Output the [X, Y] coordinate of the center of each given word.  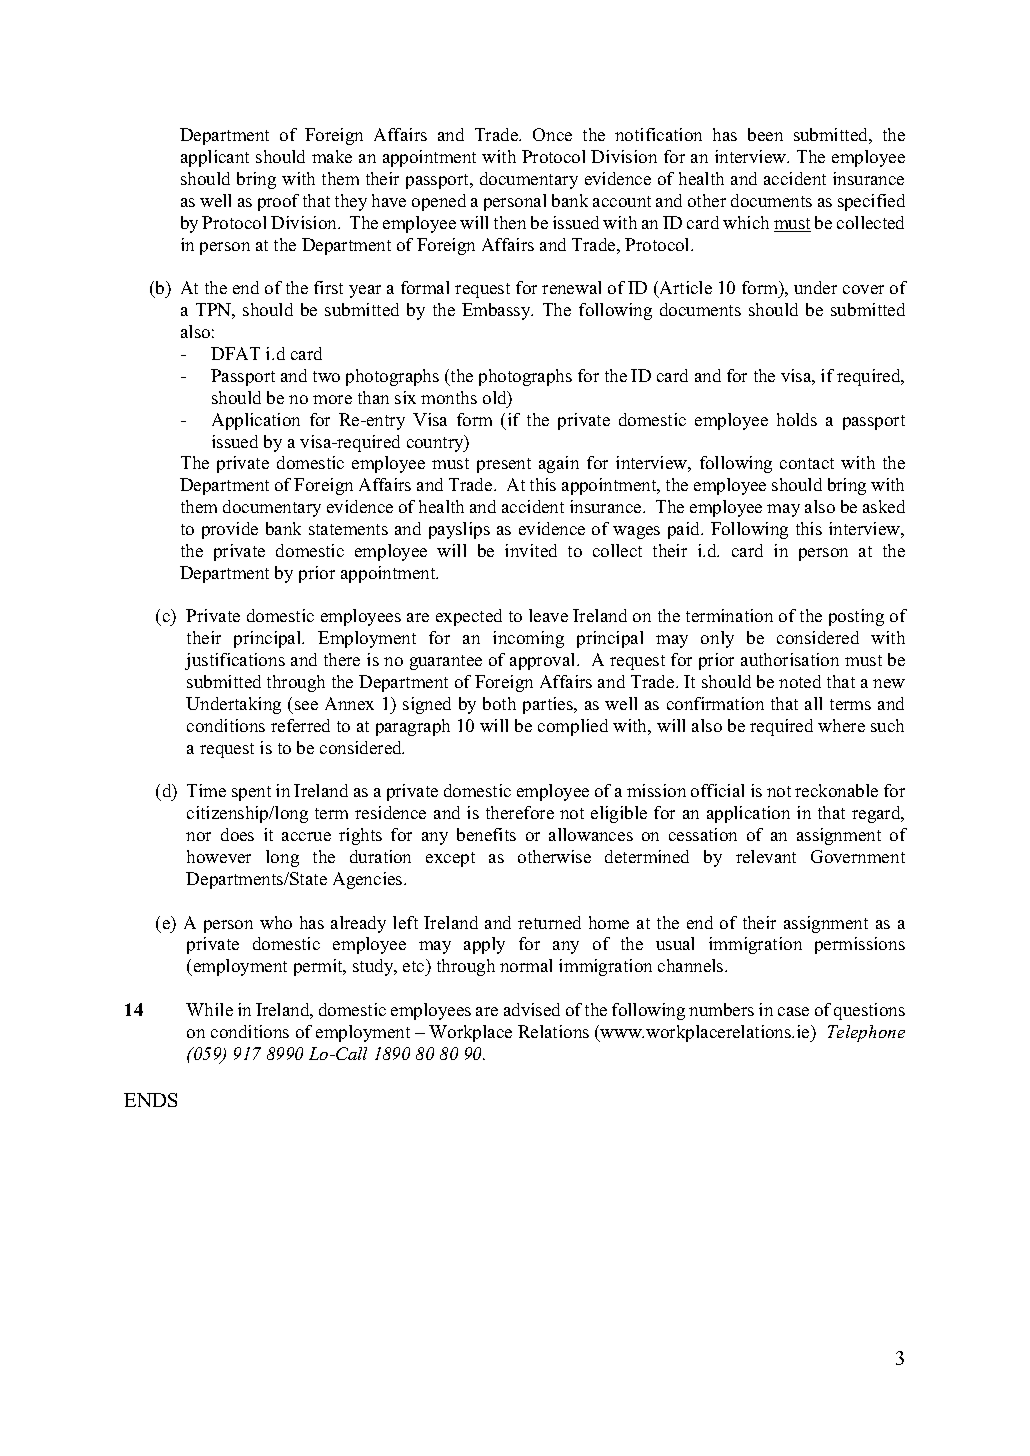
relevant [766, 856]
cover [863, 289]
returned [549, 922]
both [499, 703]
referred [300, 725]
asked [884, 506]
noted [800, 681]
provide [230, 530]
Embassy [497, 311]
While [209, 1009]
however [219, 856]
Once [552, 134]
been [765, 134]
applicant [215, 158]
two [326, 376]
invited [531, 550]
